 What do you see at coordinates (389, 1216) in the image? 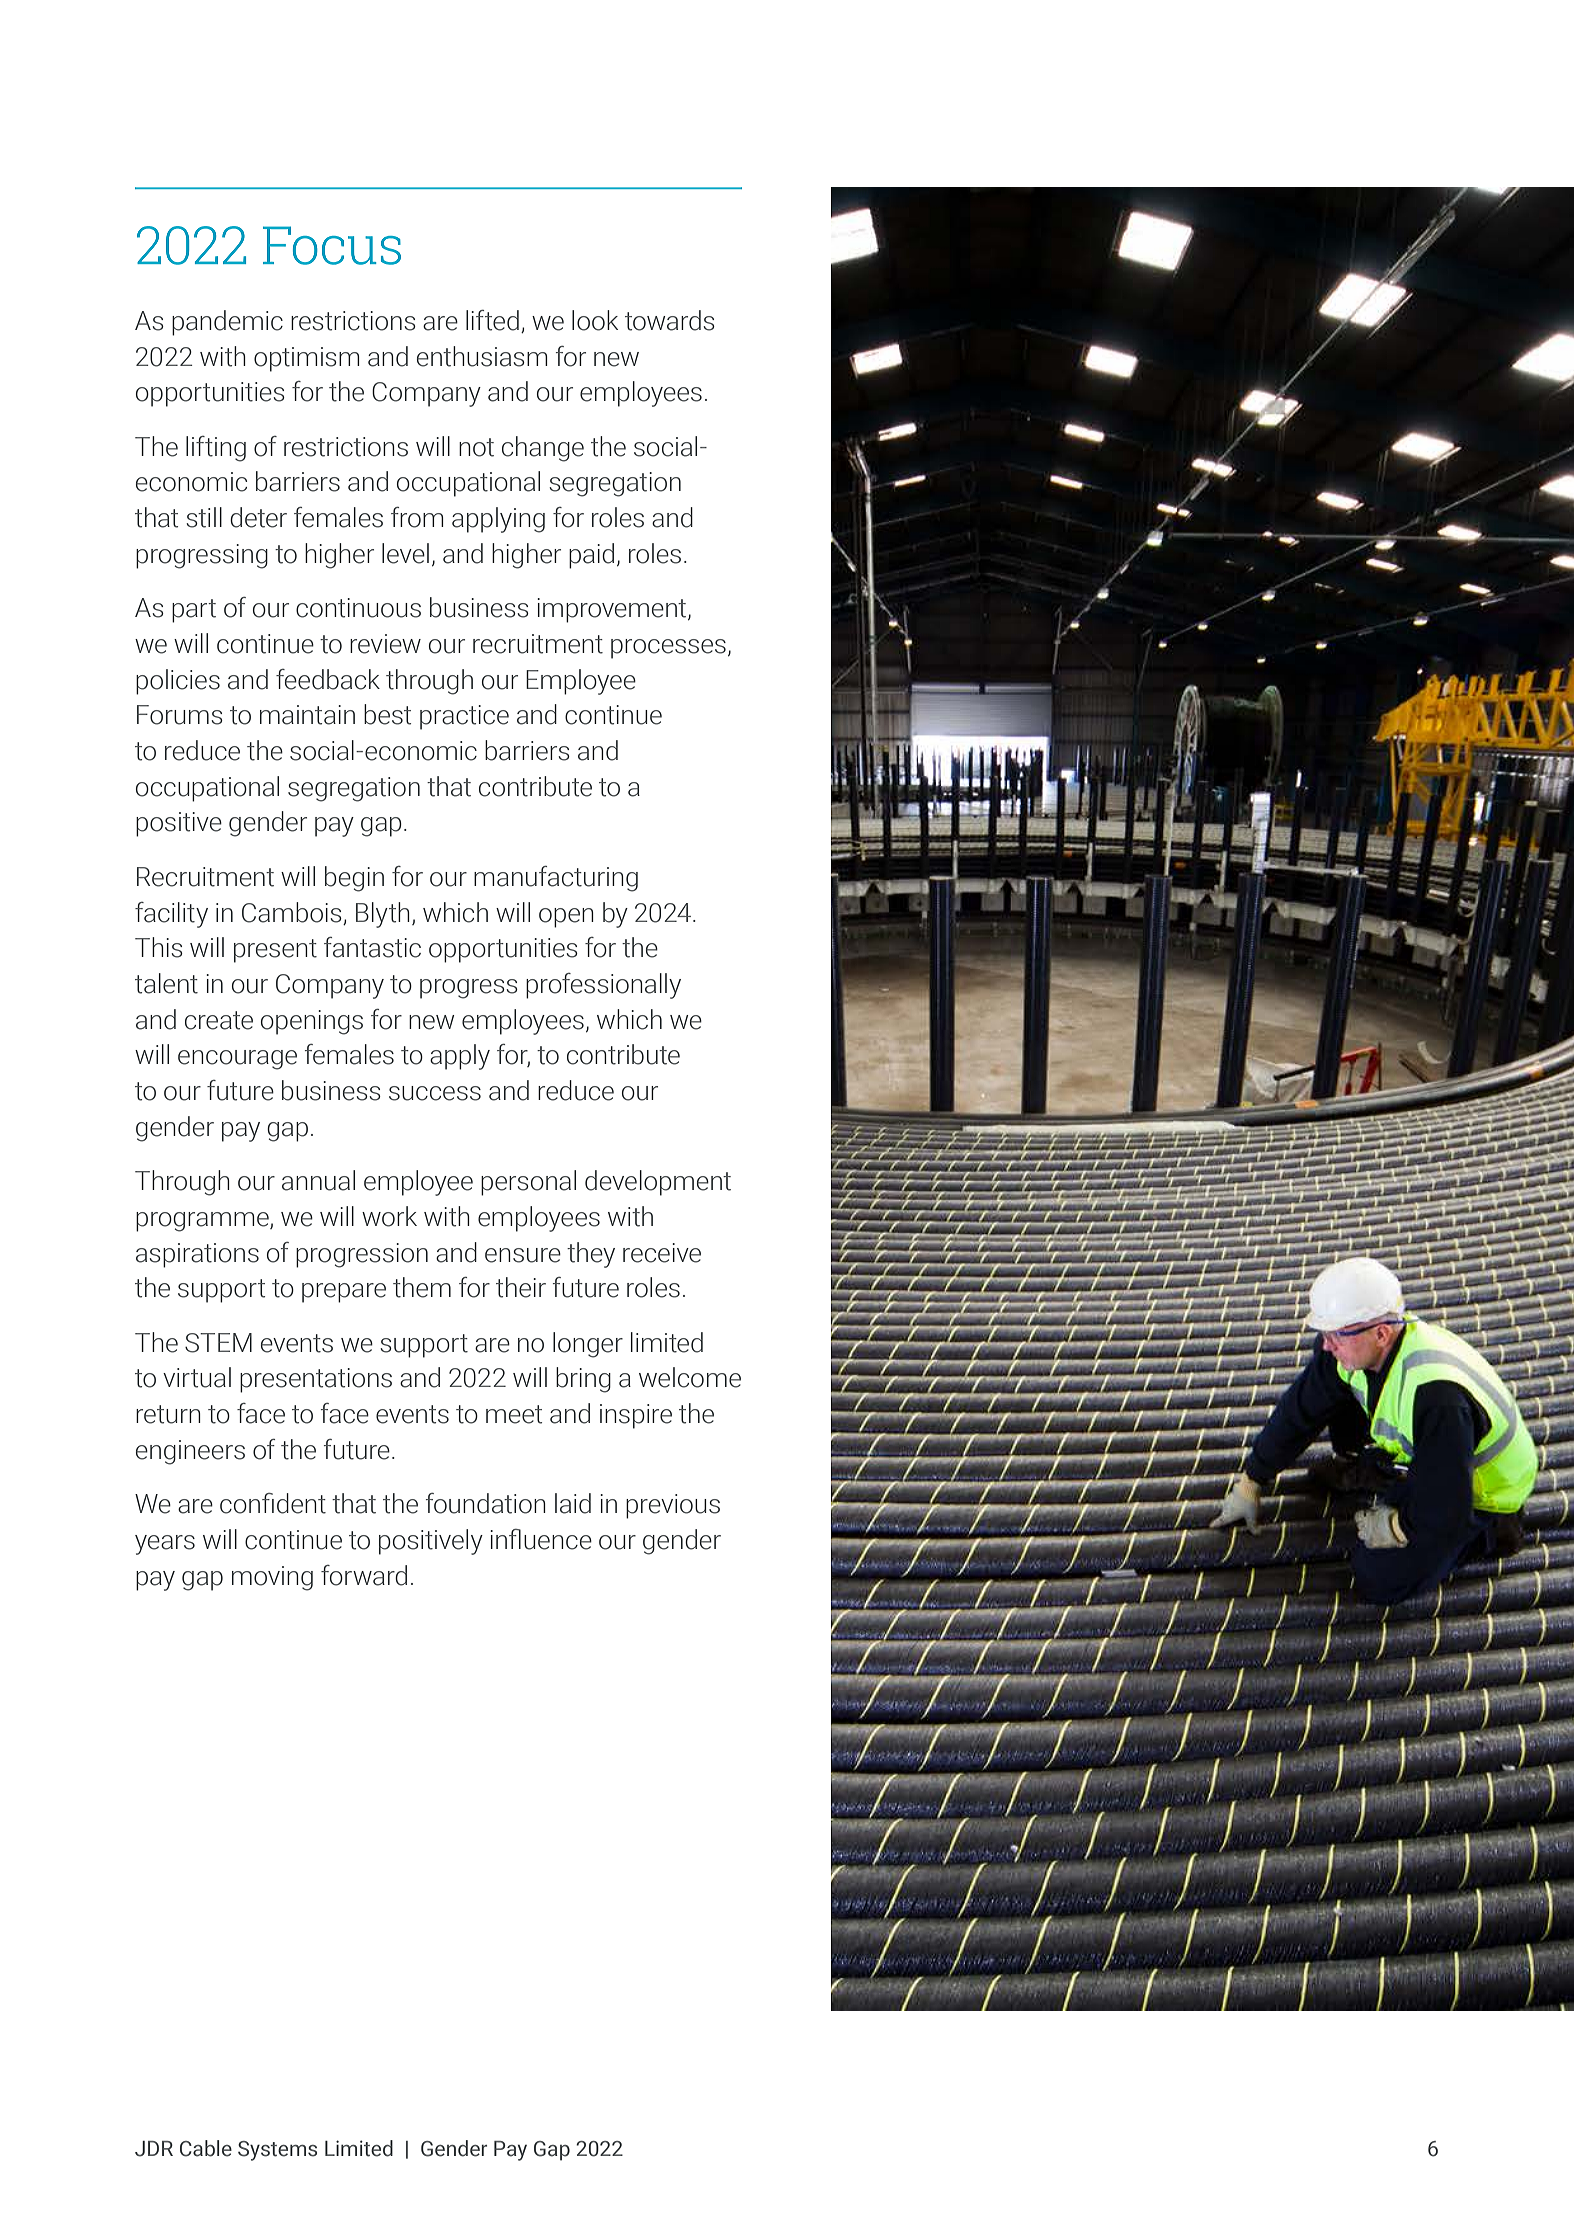
I see `work` at bounding box center [389, 1216].
